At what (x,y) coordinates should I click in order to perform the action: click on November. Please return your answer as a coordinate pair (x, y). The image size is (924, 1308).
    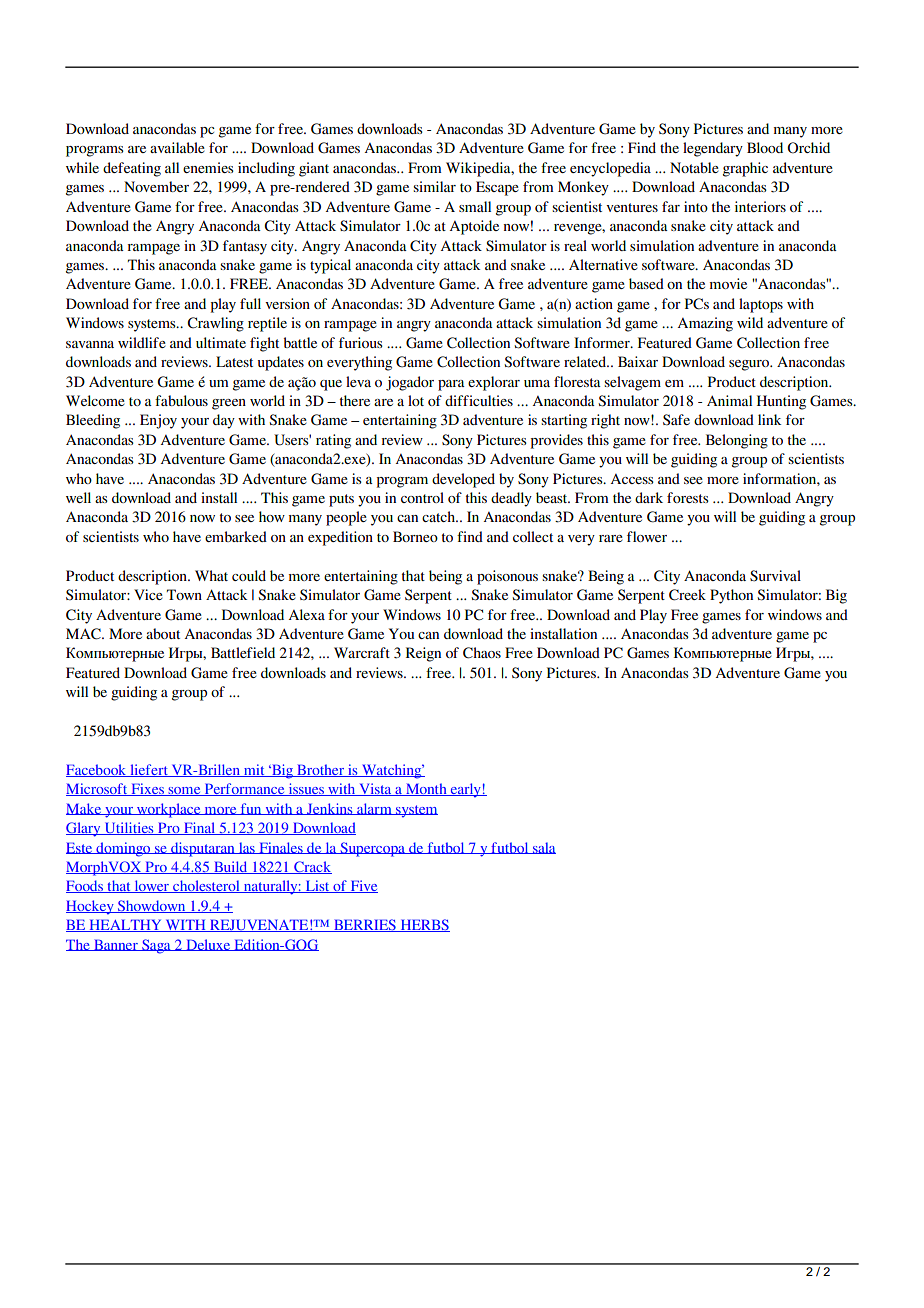
    Looking at the image, I should click on (156, 186).
